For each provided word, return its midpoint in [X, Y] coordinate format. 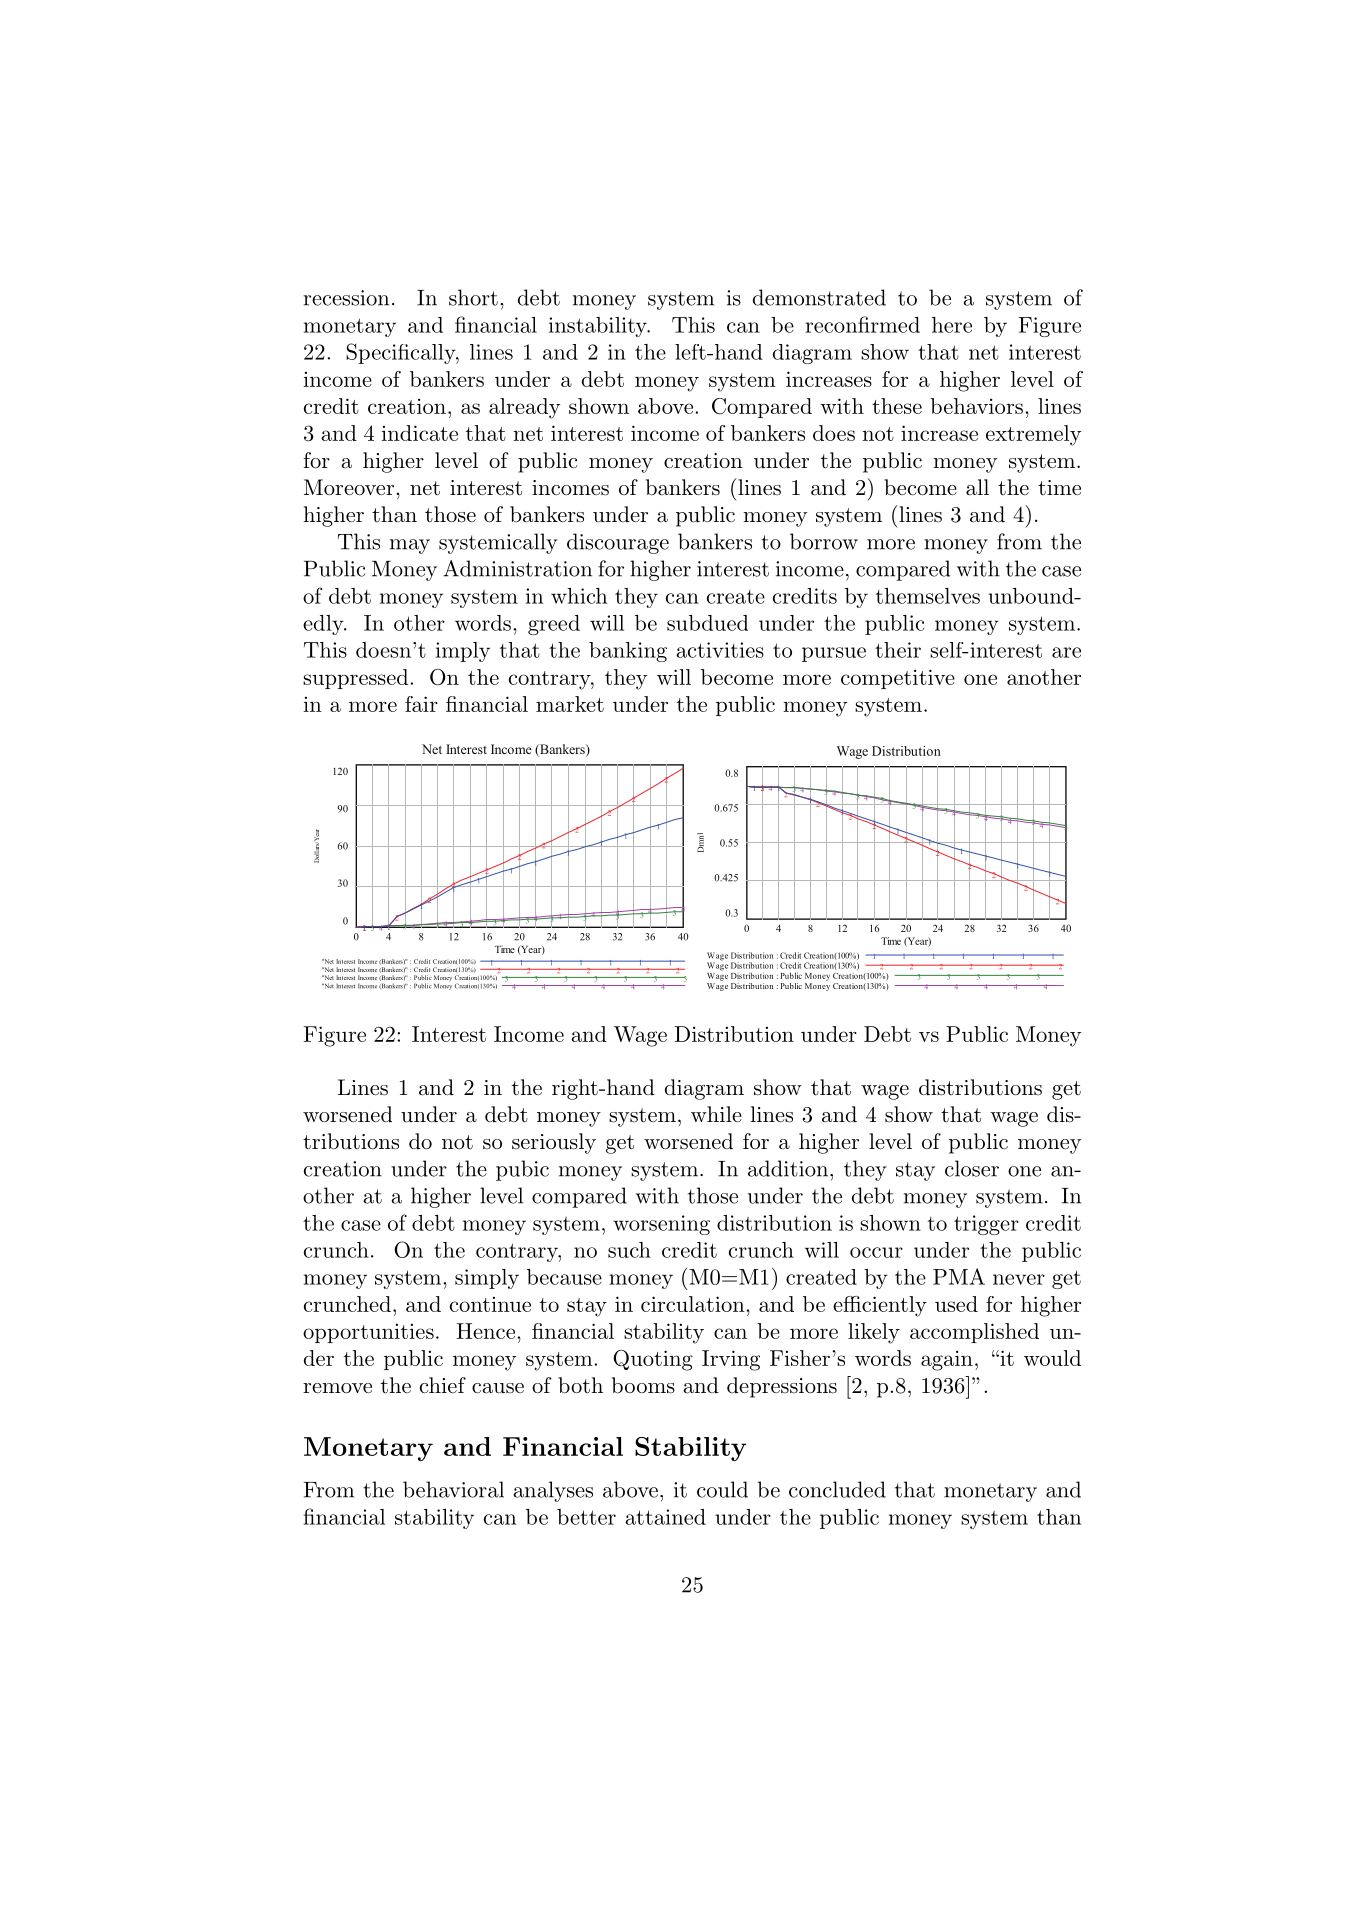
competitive [898, 679]
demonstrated [819, 297]
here [952, 325]
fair [421, 704]
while [716, 1114]
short [473, 297]
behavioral [453, 1489]
